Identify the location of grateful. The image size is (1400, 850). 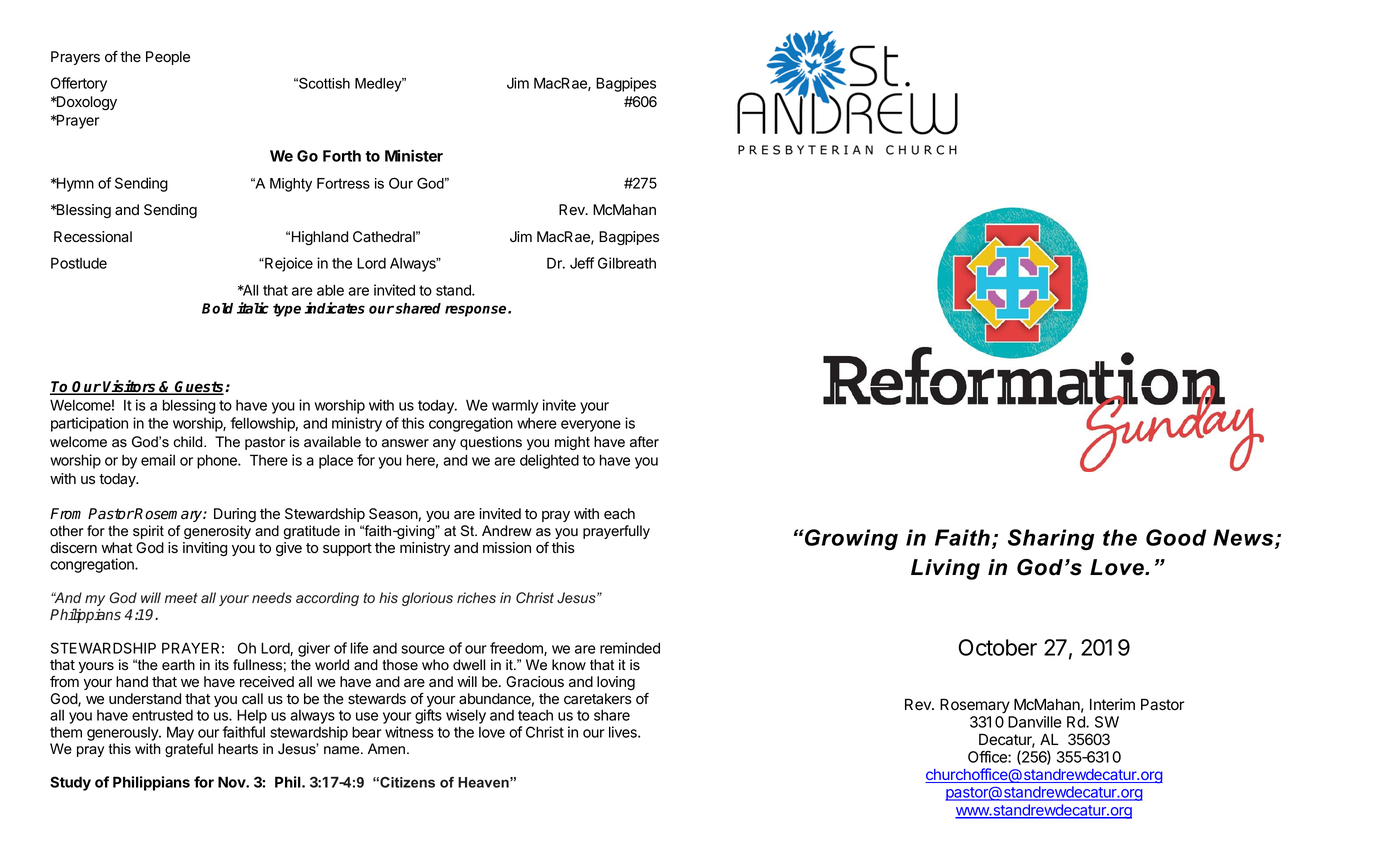
(189, 750).
